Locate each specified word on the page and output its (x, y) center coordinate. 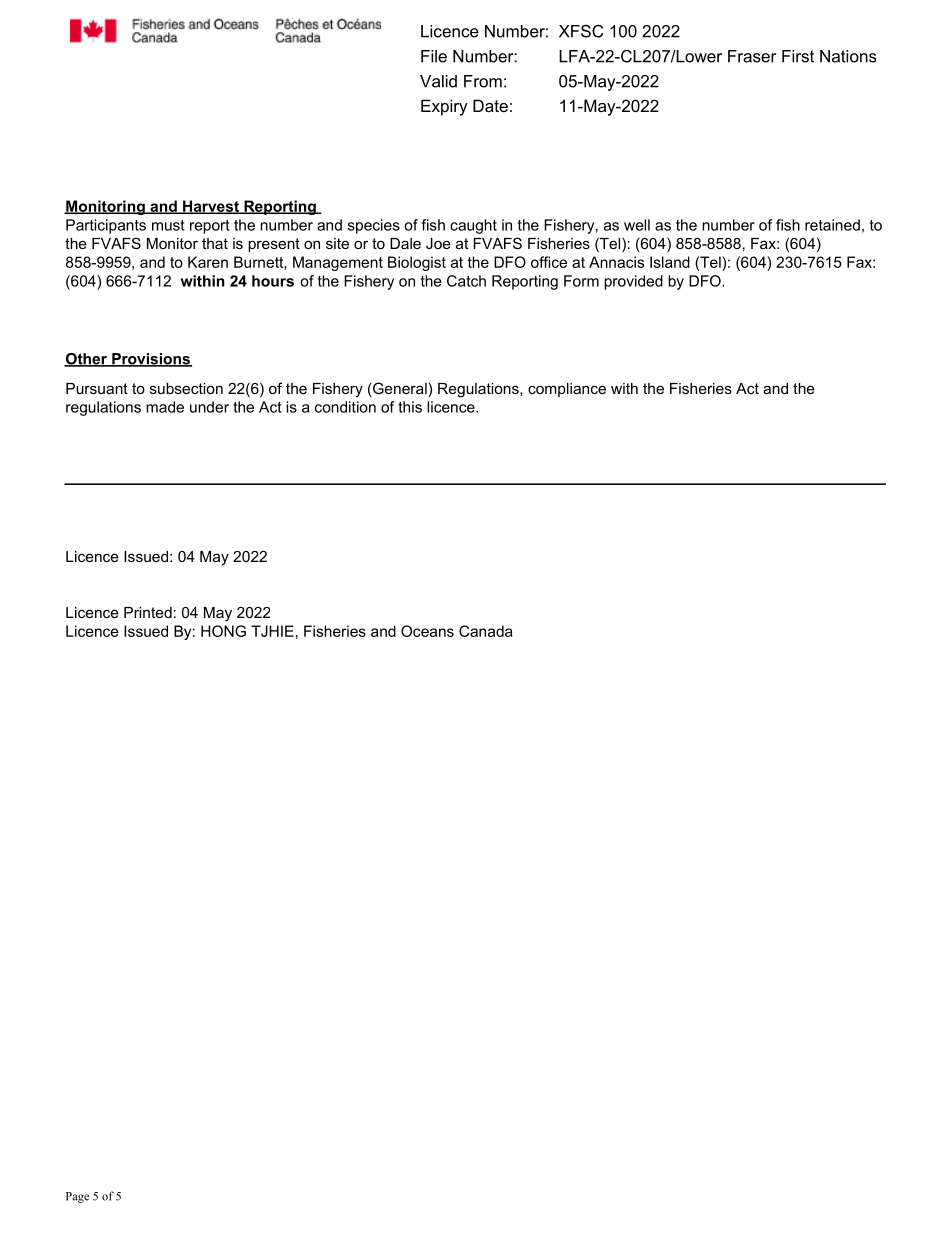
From (483, 81)
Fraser (752, 56)
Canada (486, 631)
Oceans (427, 631)
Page (77, 1197)
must (168, 225)
